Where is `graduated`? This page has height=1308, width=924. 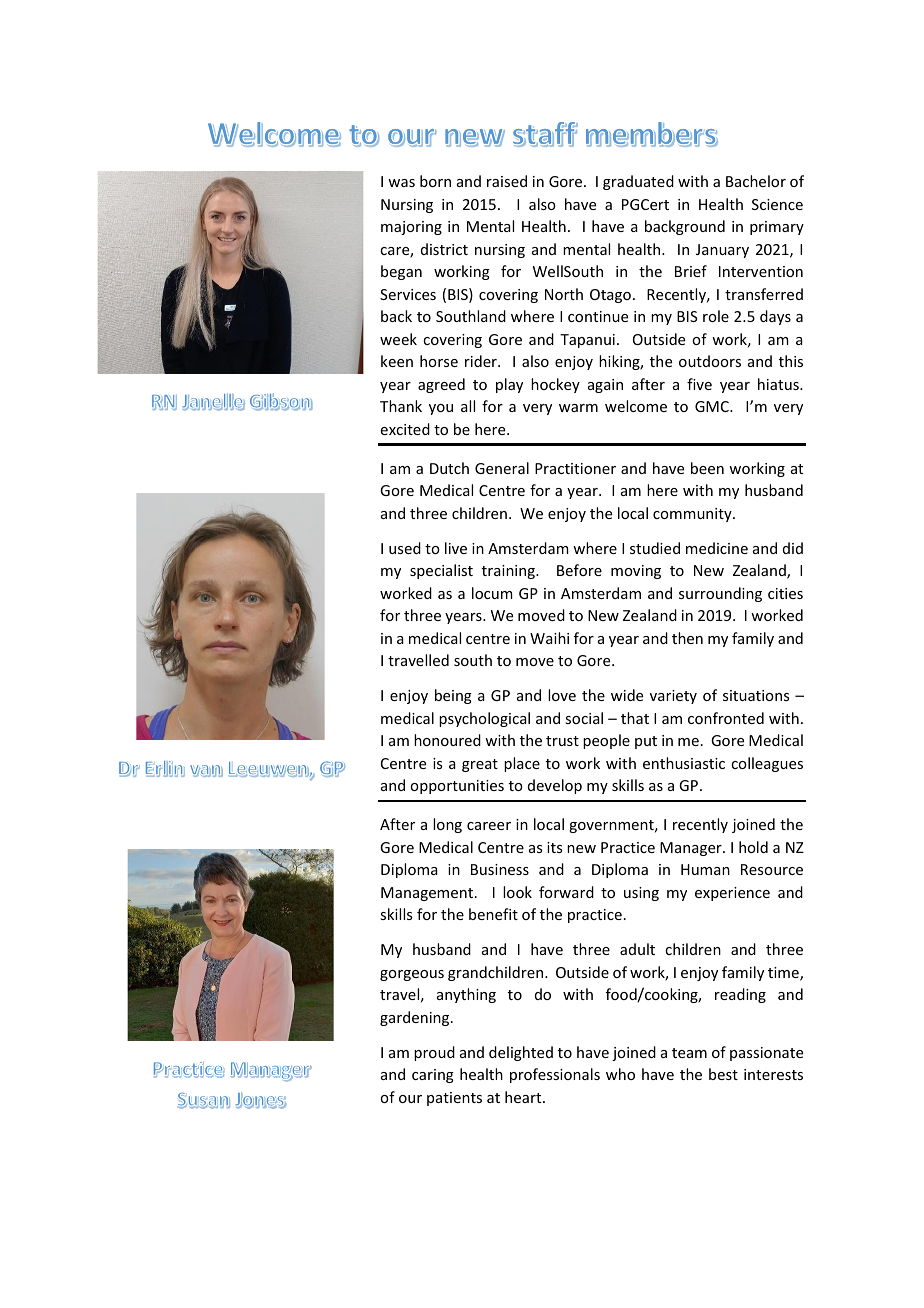 graduated is located at coordinates (638, 182).
